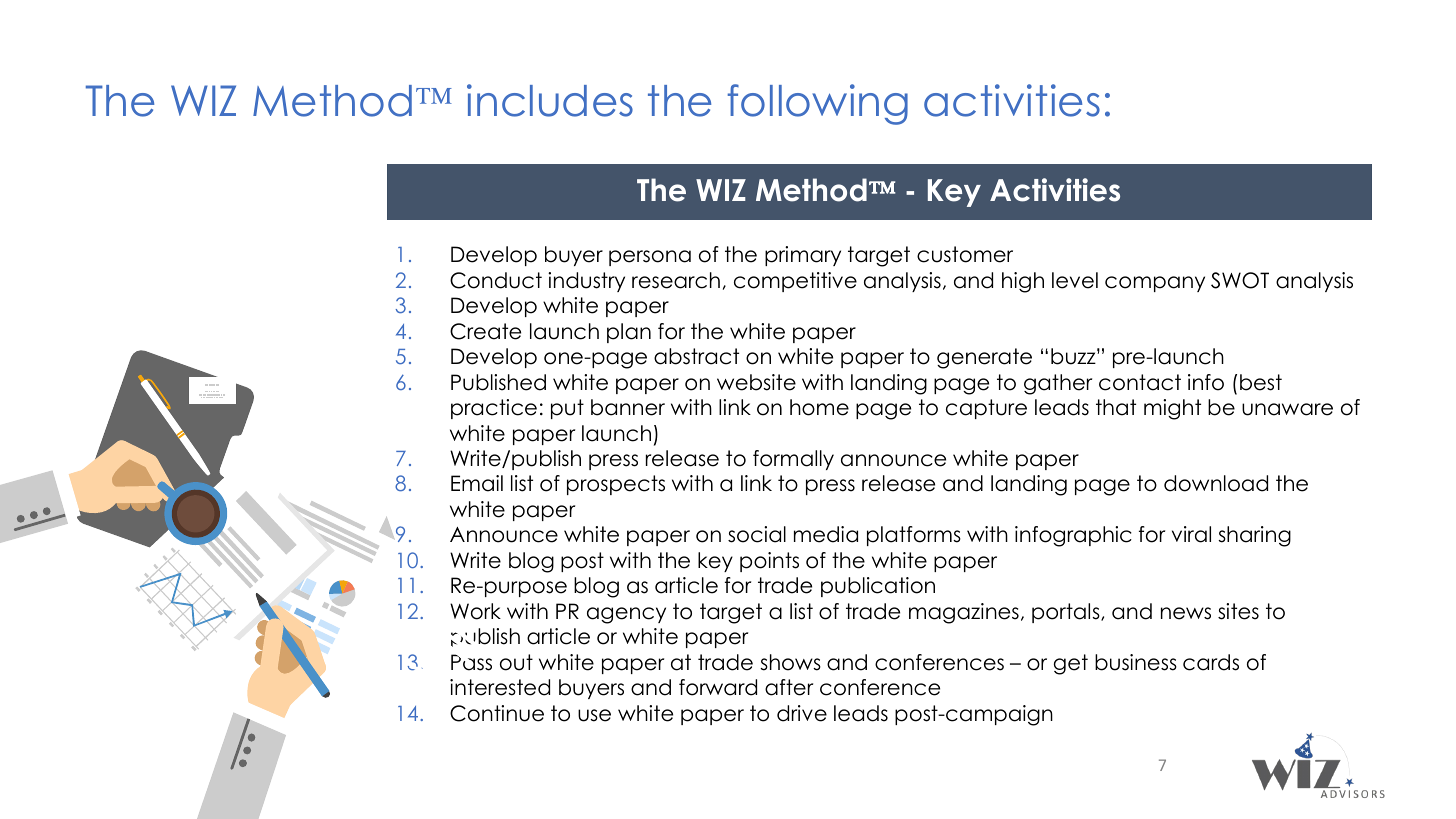 This page has width=1456, height=819. What do you see at coordinates (965, 254) in the page?
I see `customer` at bounding box center [965, 254].
